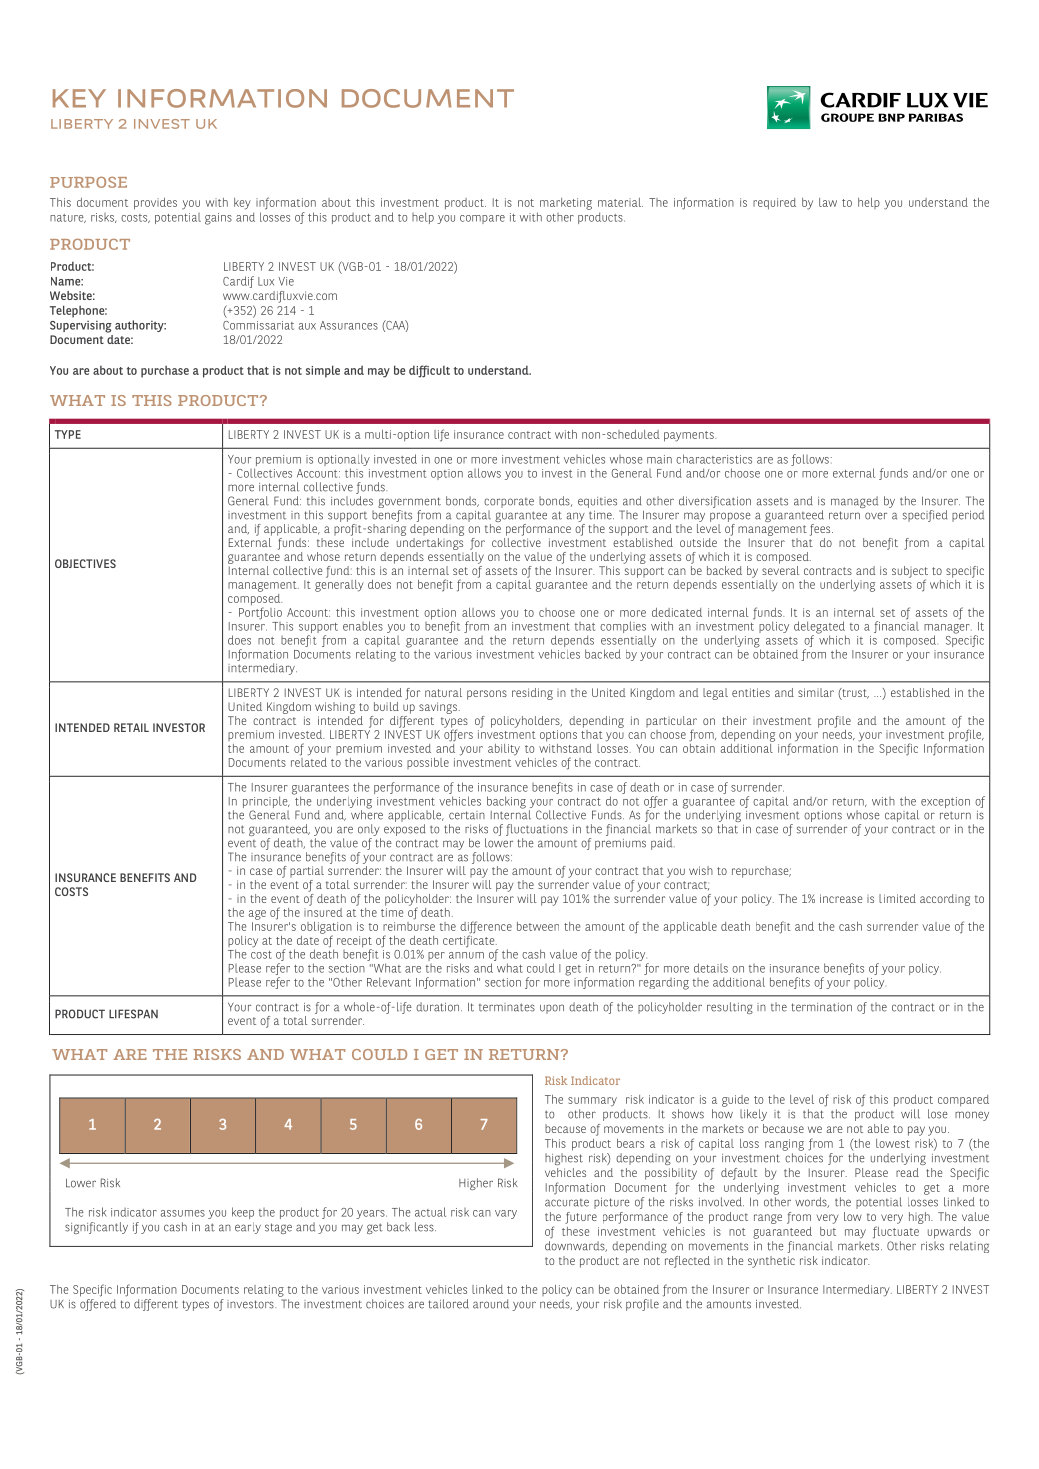  What do you see at coordinates (260, 612) in the page?
I see `Portfolio` at bounding box center [260, 612].
